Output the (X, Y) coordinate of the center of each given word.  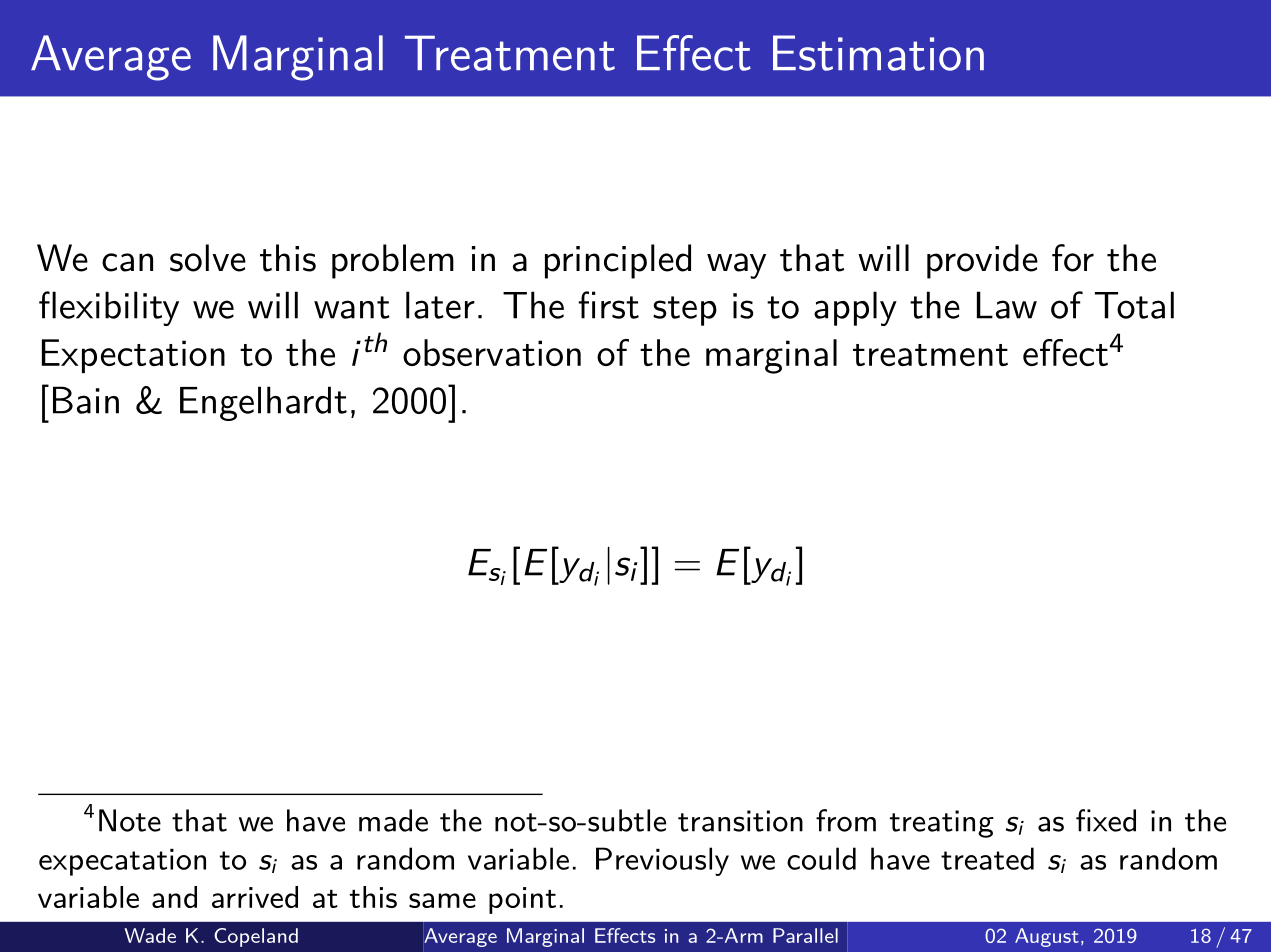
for (1073, 258)
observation (492, 352)
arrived (255, 897)
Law (1007, 305)
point (522, 900)
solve (208, 258)
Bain (86, 400)
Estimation (878, 53)
